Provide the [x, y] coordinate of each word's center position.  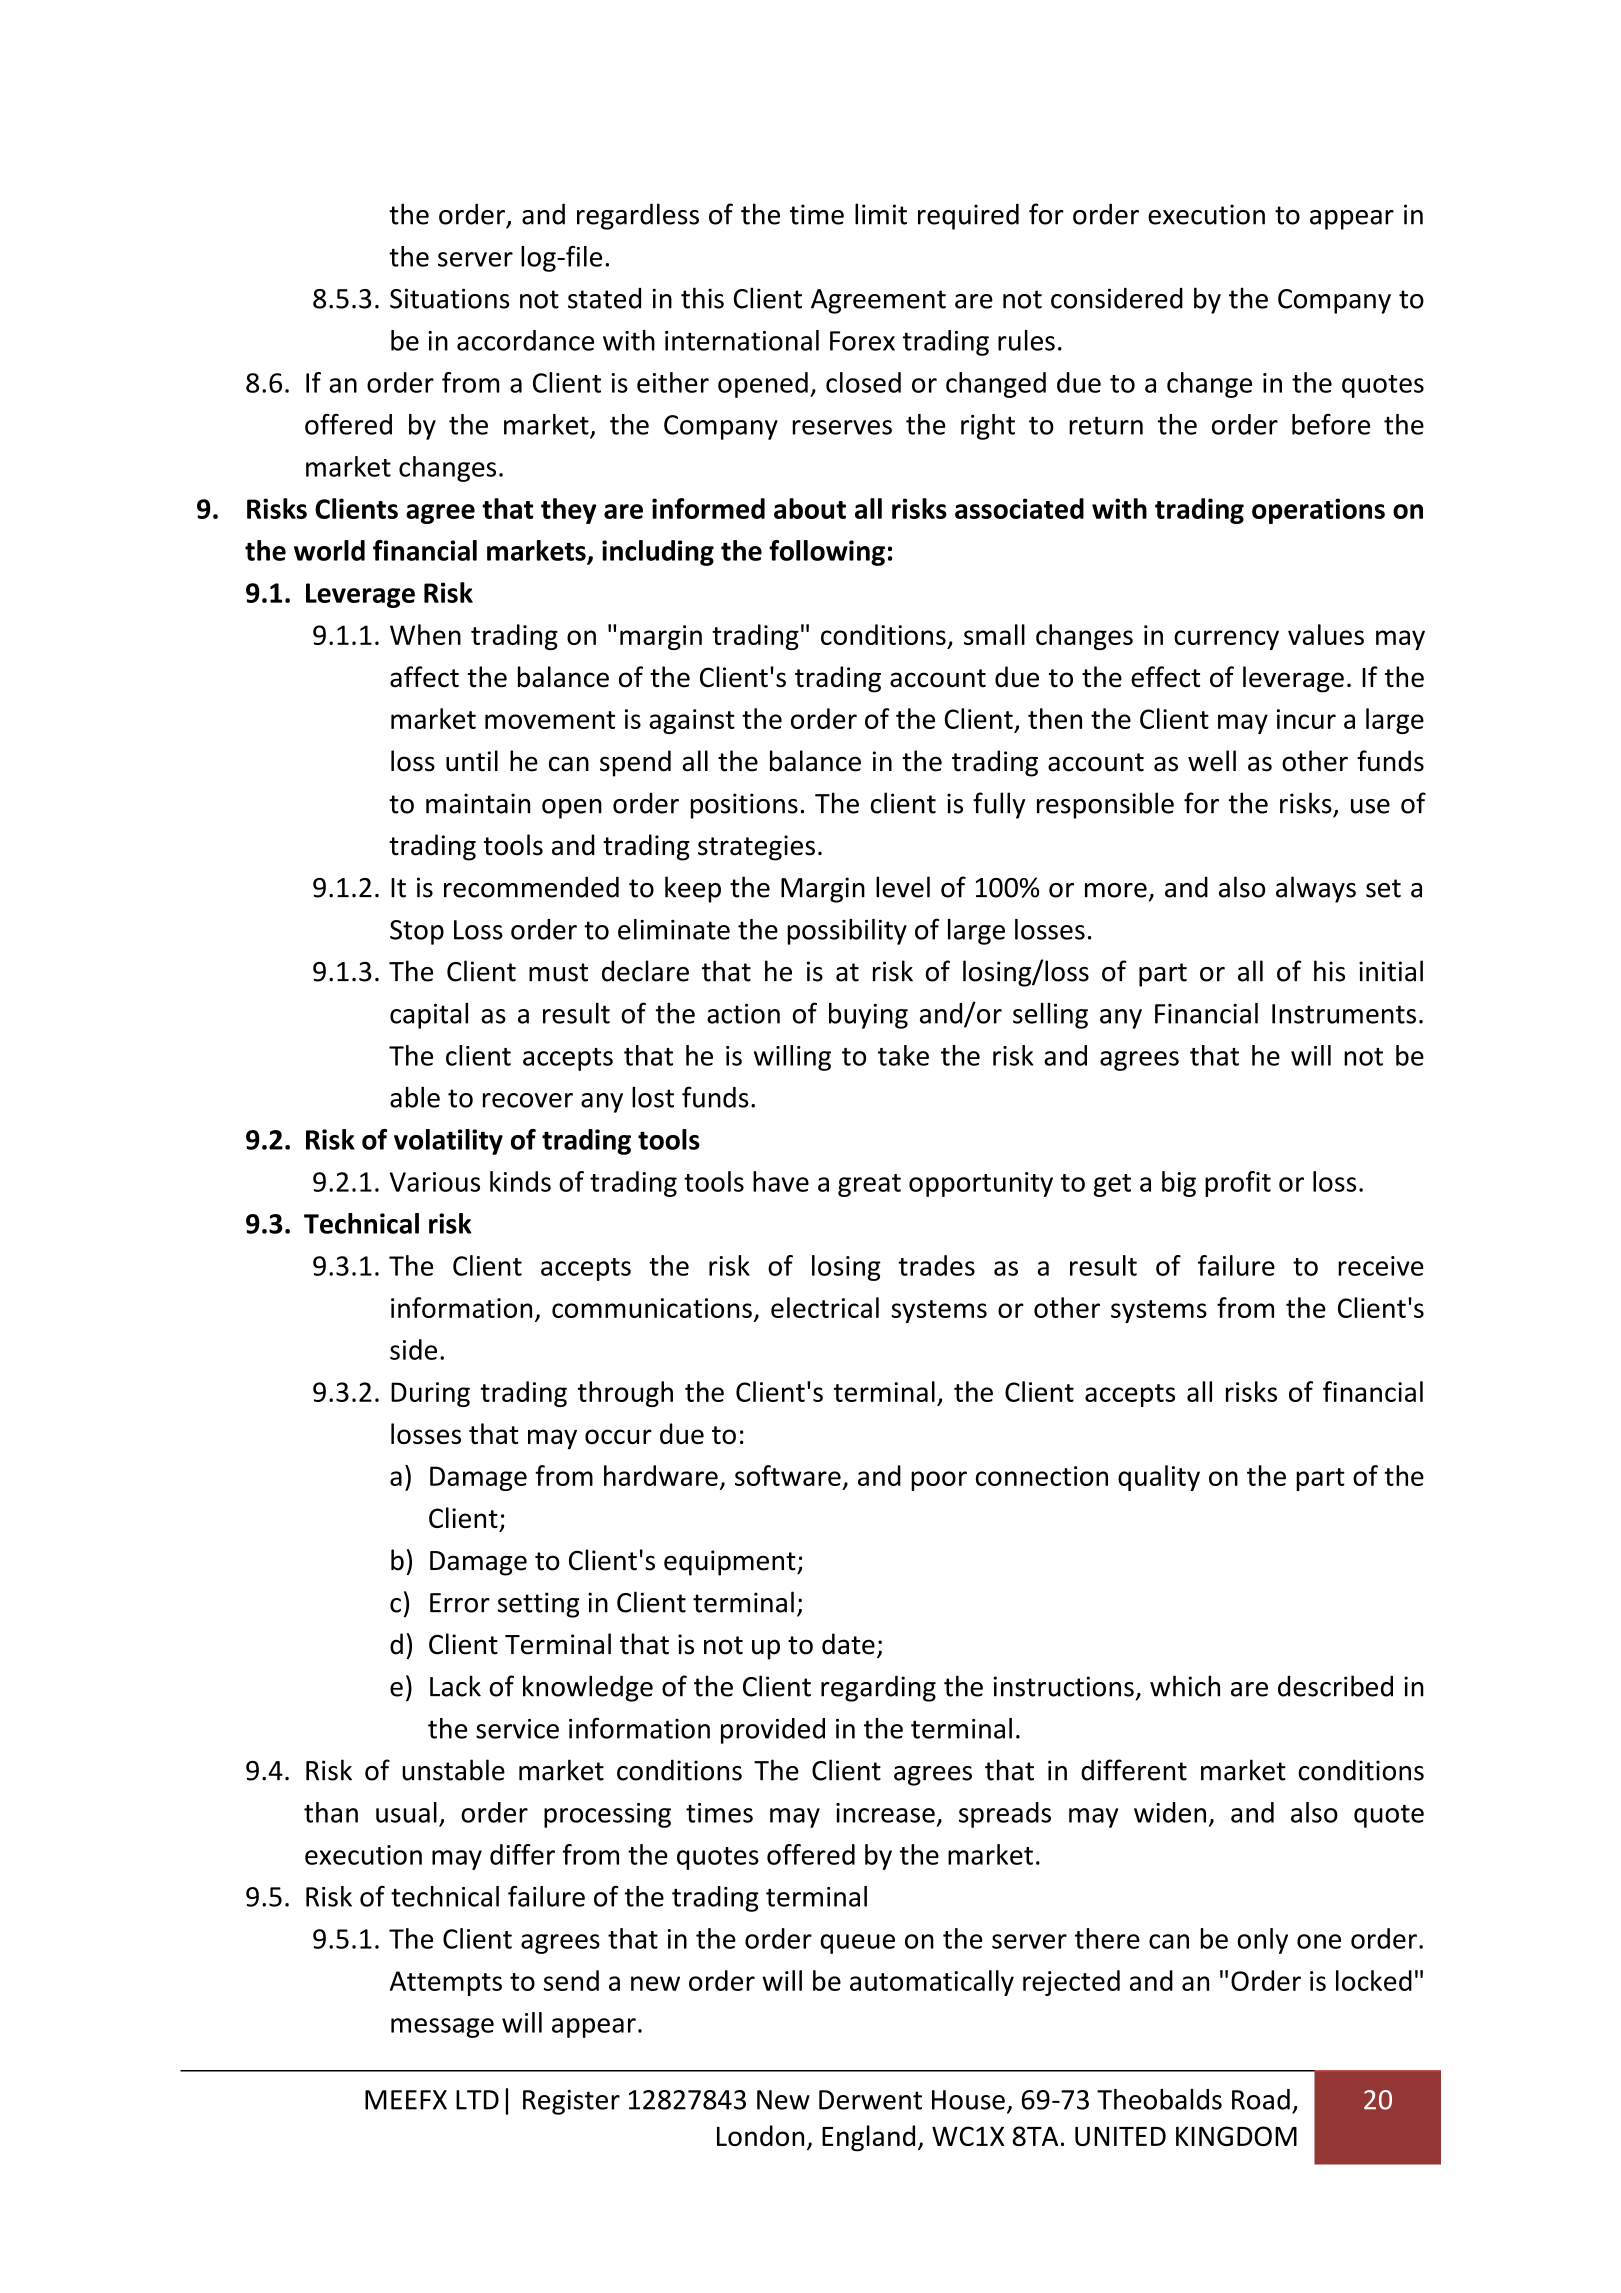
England [868, 2138]
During [430, 1394]
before [1331, 424]
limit [881, 214]
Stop [417, 932]
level [903, 887]
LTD [477, 2100]
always [1316, 889]
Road [1261, 2099]
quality [1159, 1478]
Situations [449, 298]
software [788, 1475]
